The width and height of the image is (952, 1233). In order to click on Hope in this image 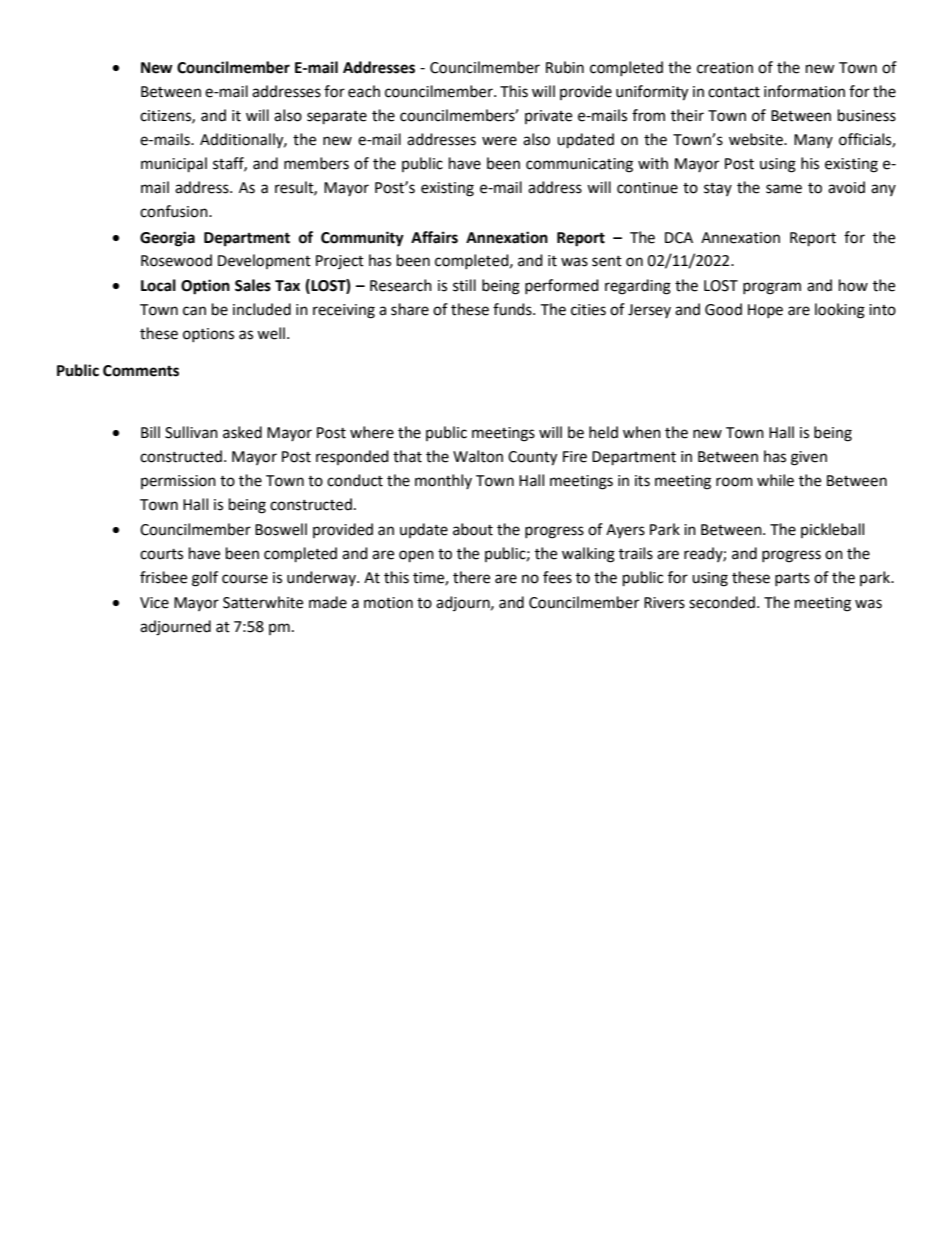, I will do `click(765, 311)`.
